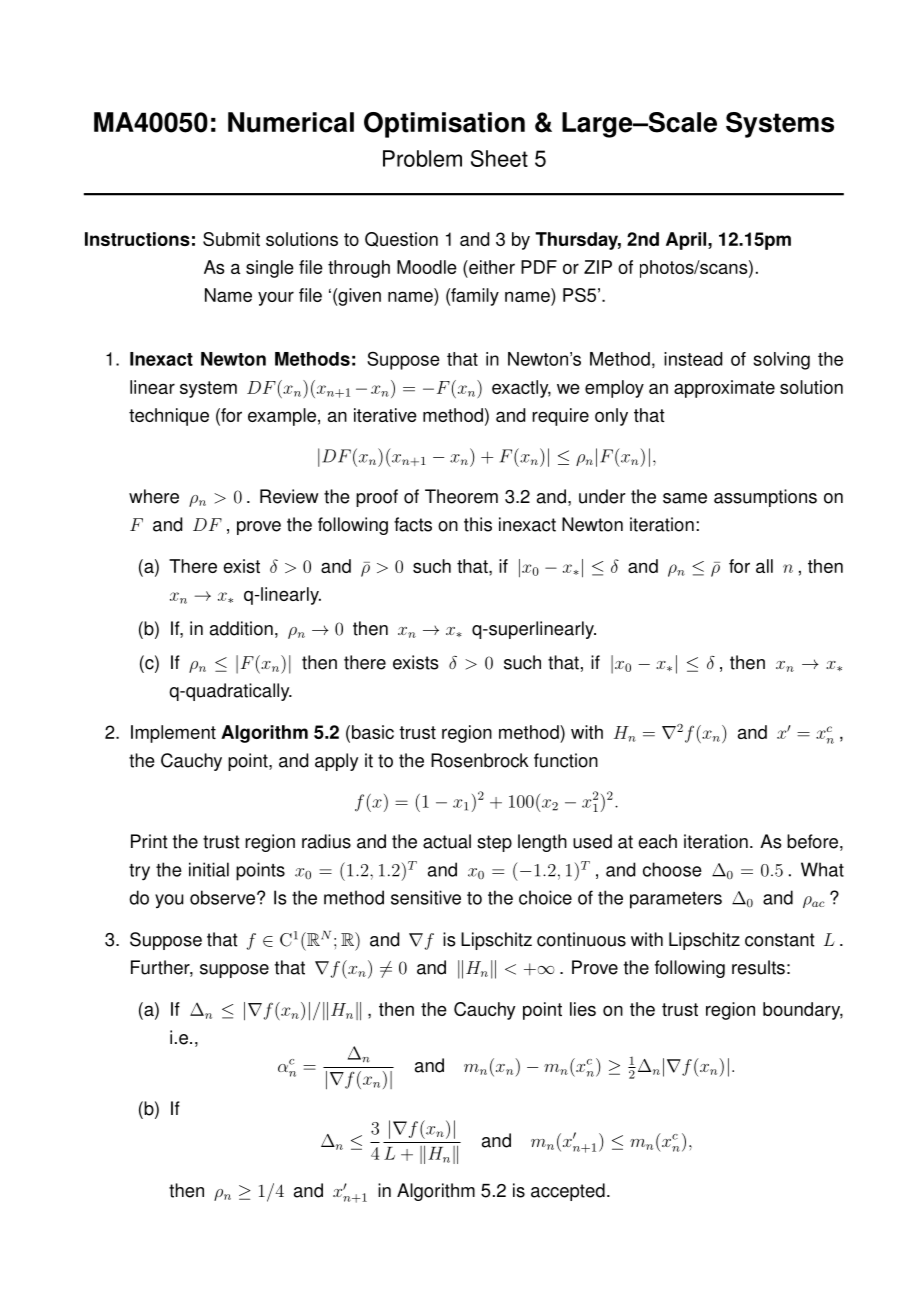 The height and width of the screenshot is (1308, 924). Describe the element at coordinates (765, 498) in the screenshot. I see `assumptions` at that location.
